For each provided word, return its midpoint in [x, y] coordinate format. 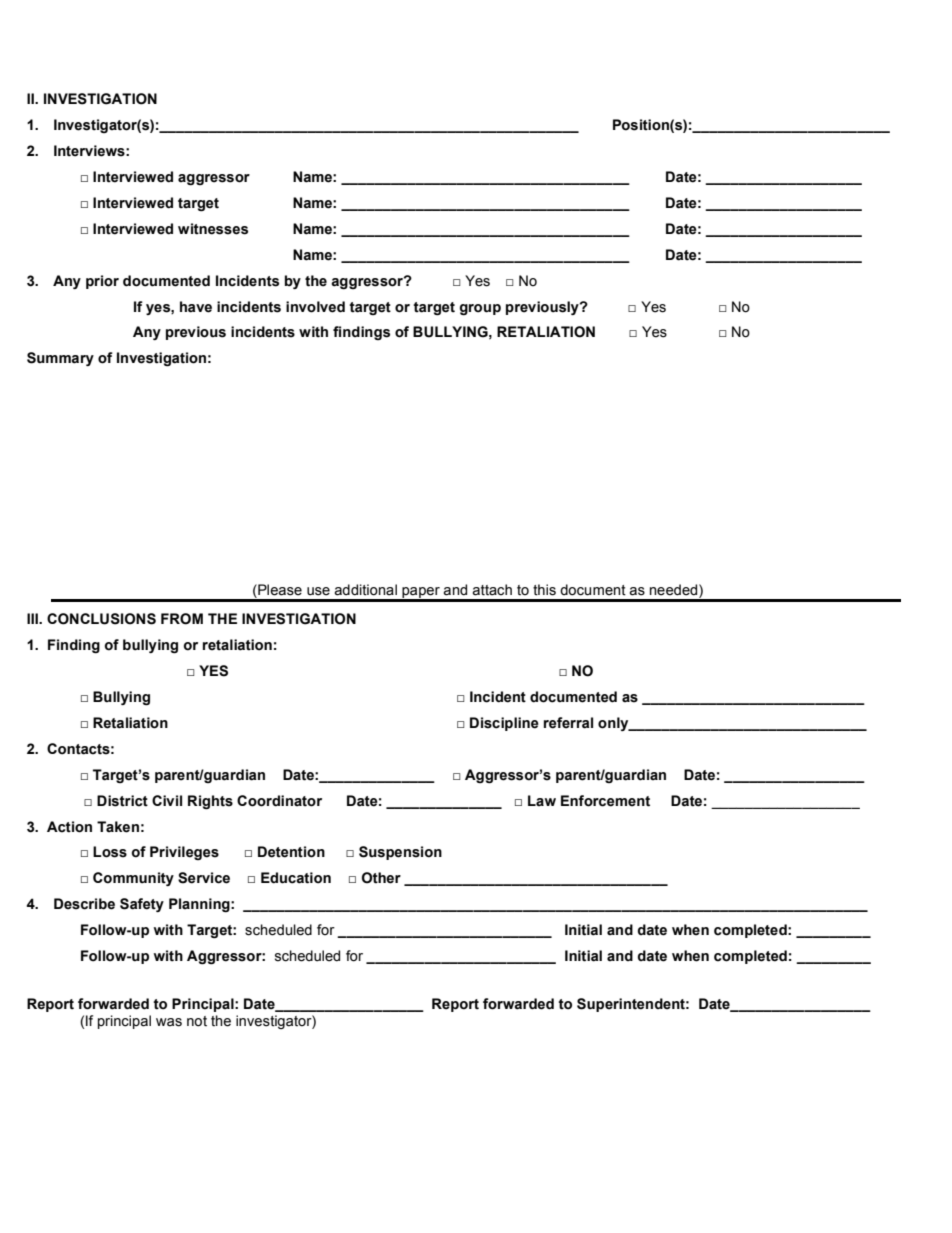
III [34, 618]
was [169, 1022]
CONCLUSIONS [101, 619]
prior [102, 282]
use [318, 591]
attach [492, 590]
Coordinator [279, 801]
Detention [291, 852]
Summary [60, 359]
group [480, 310]
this [544, 590]
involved [315, 307]
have [196, 307]
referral [568, 723]
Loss [110, 852]
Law [542, 800]
